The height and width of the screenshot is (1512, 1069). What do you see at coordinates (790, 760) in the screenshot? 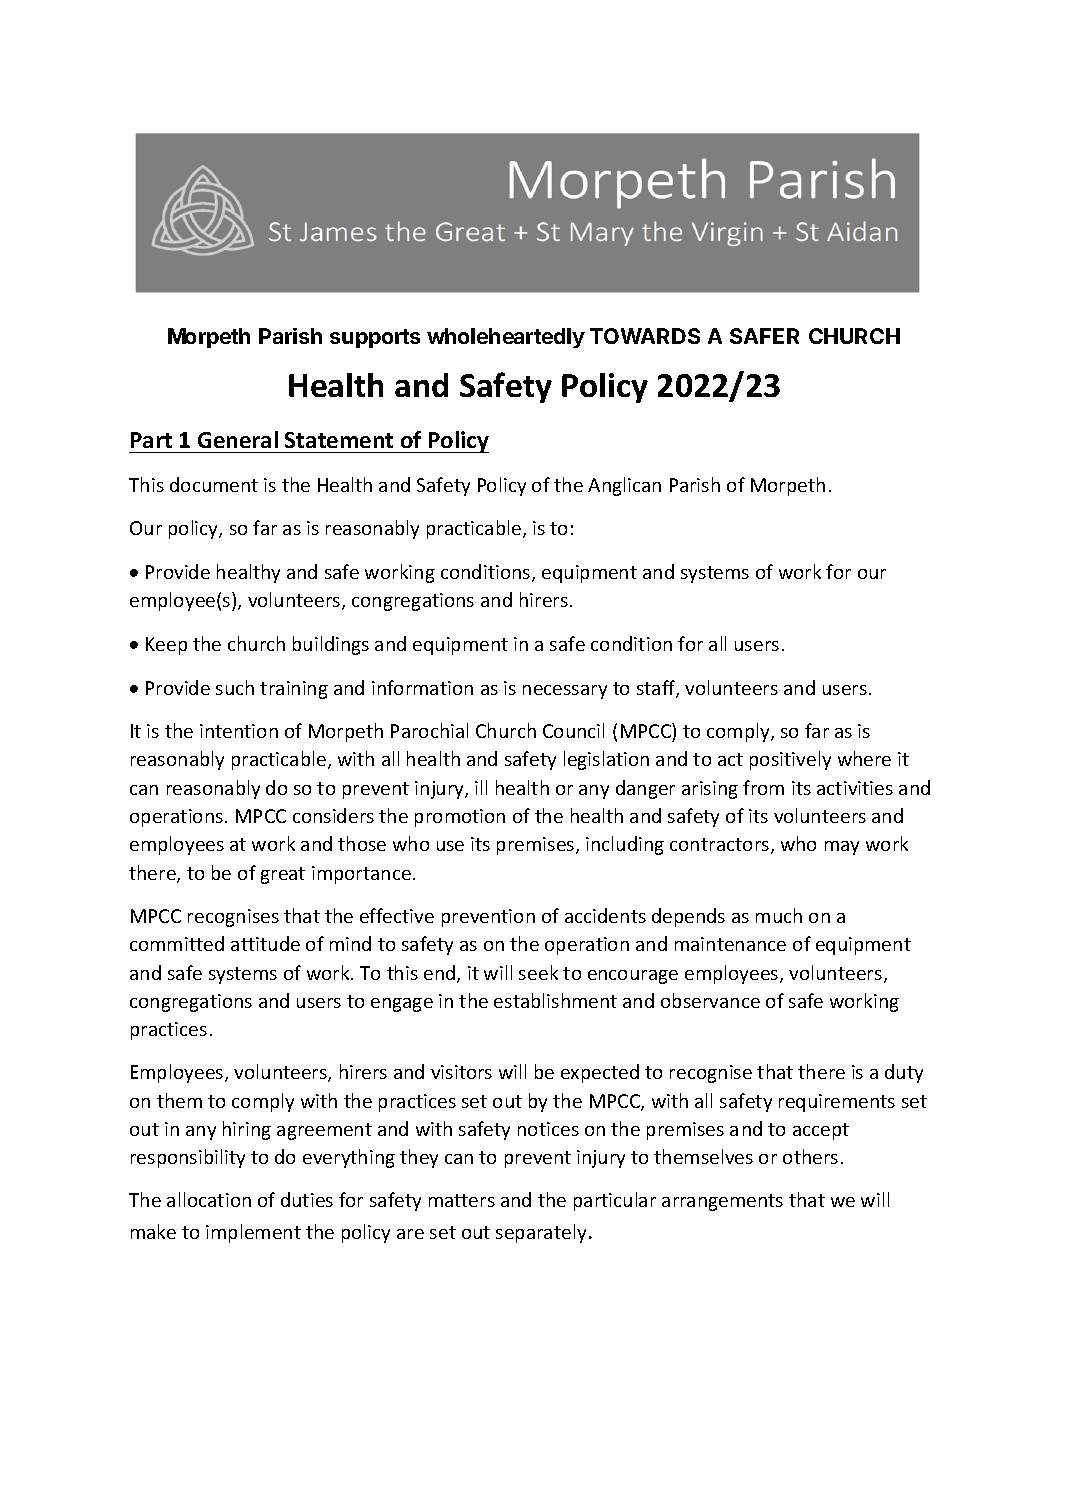
I see `positively` at bounding box center [790, 760].
